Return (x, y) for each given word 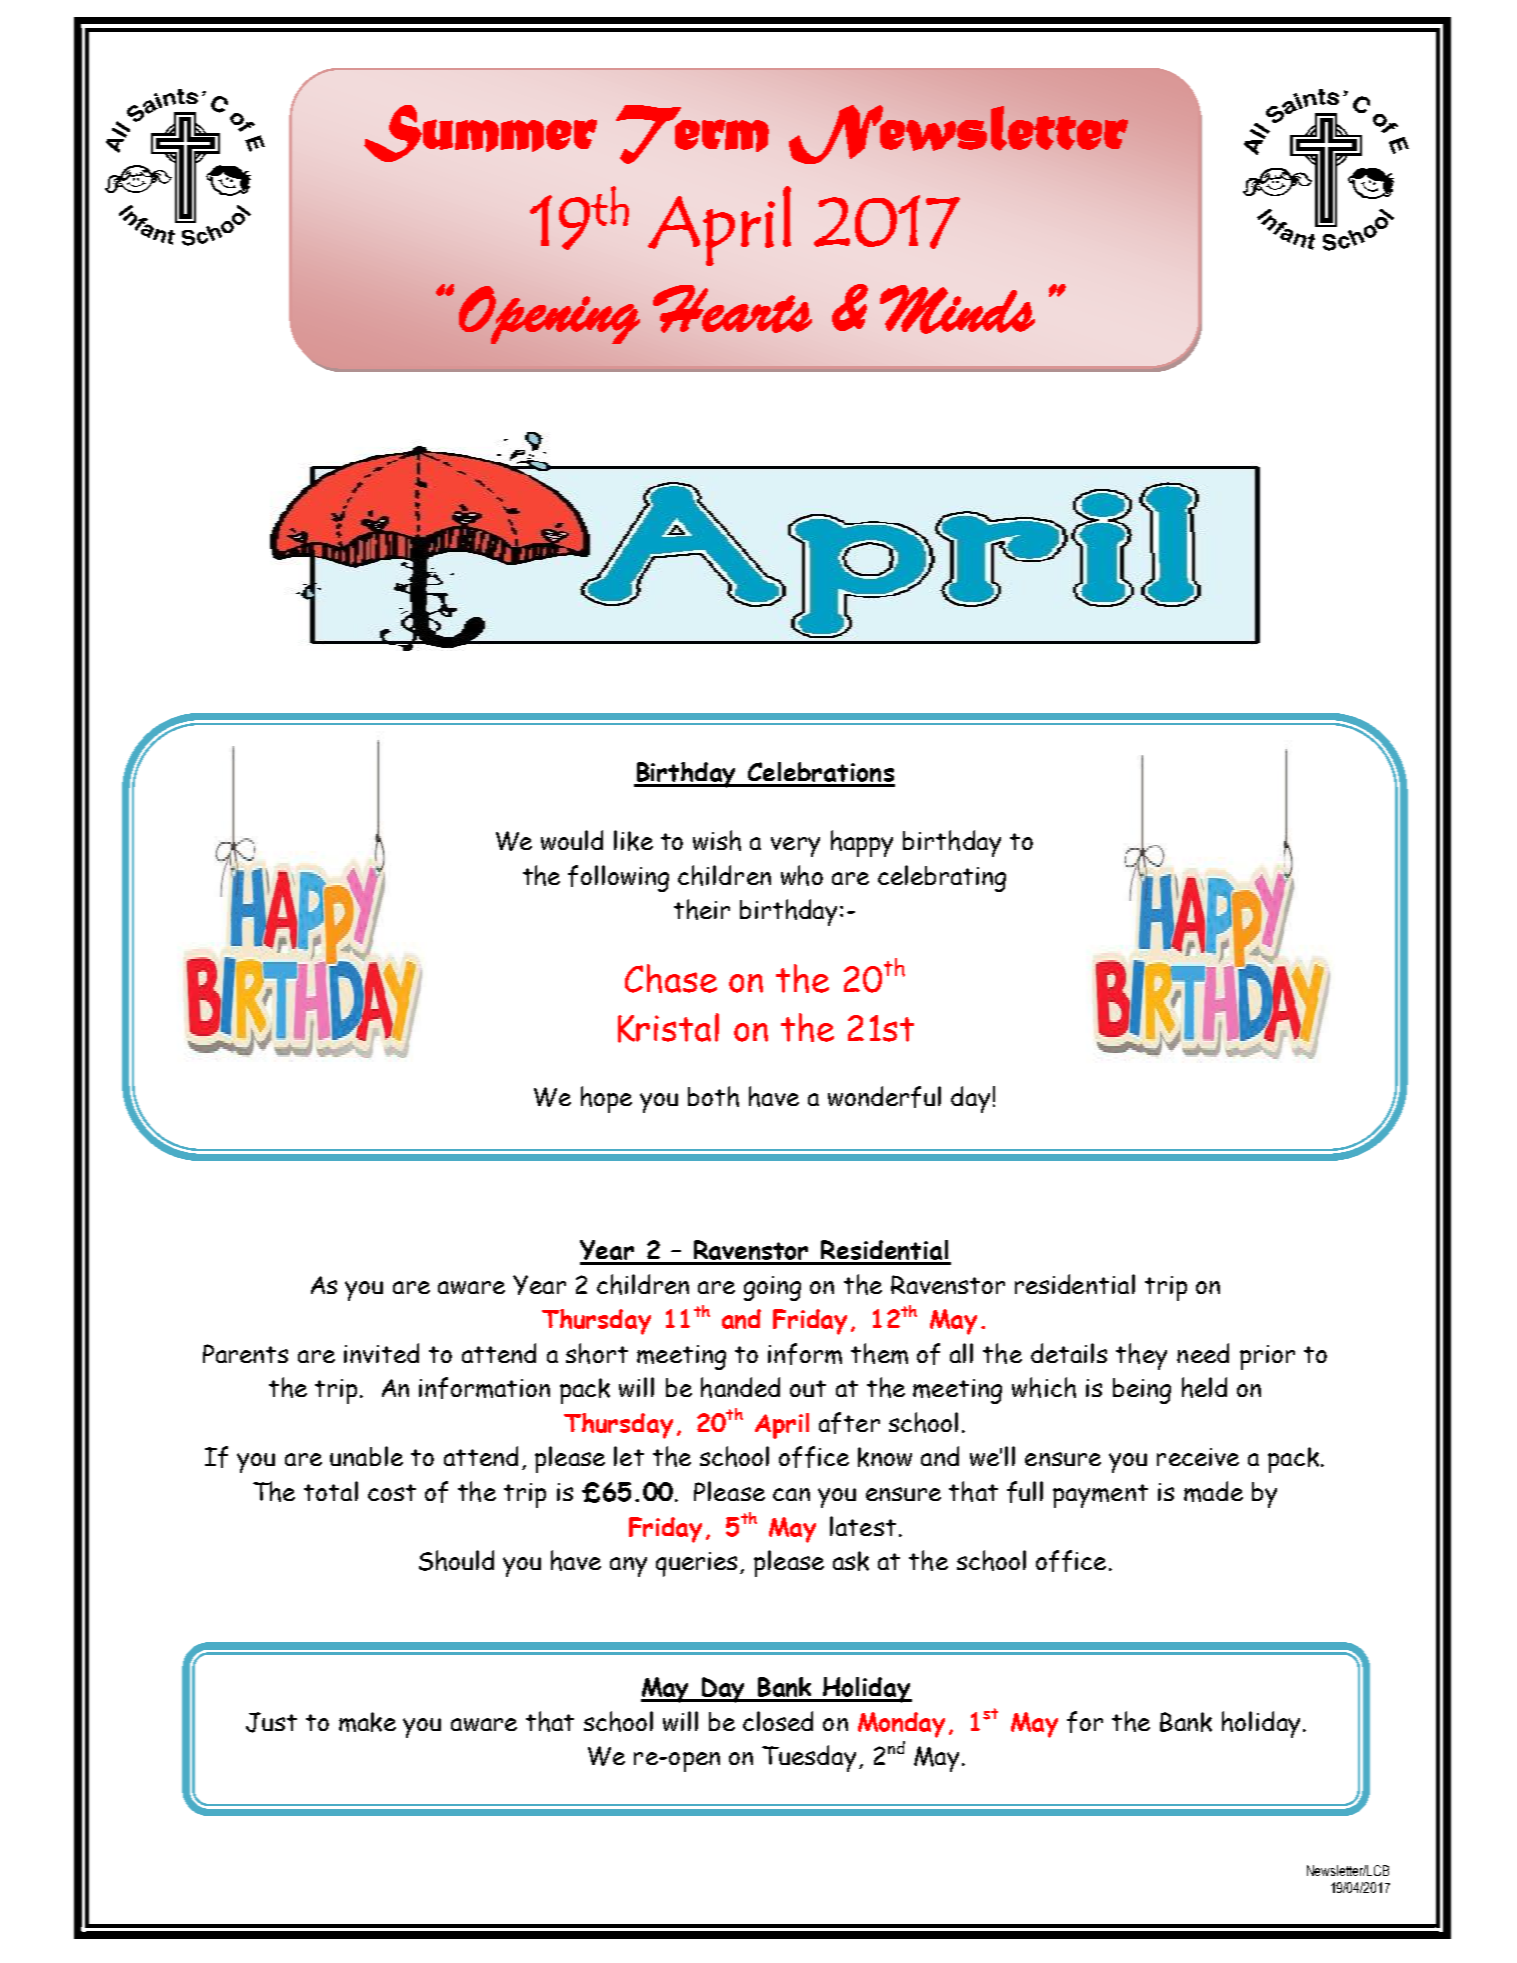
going (772, 1288)
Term (692, 134)
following (618, 878)
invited (381, 1353)
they (1141, 1356)
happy (862, 843)
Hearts (732, 309)
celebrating (942, 878)
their (702, 909)
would (572, 840)
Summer (480, 133)
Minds (957, 309)
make (367, 1722)
